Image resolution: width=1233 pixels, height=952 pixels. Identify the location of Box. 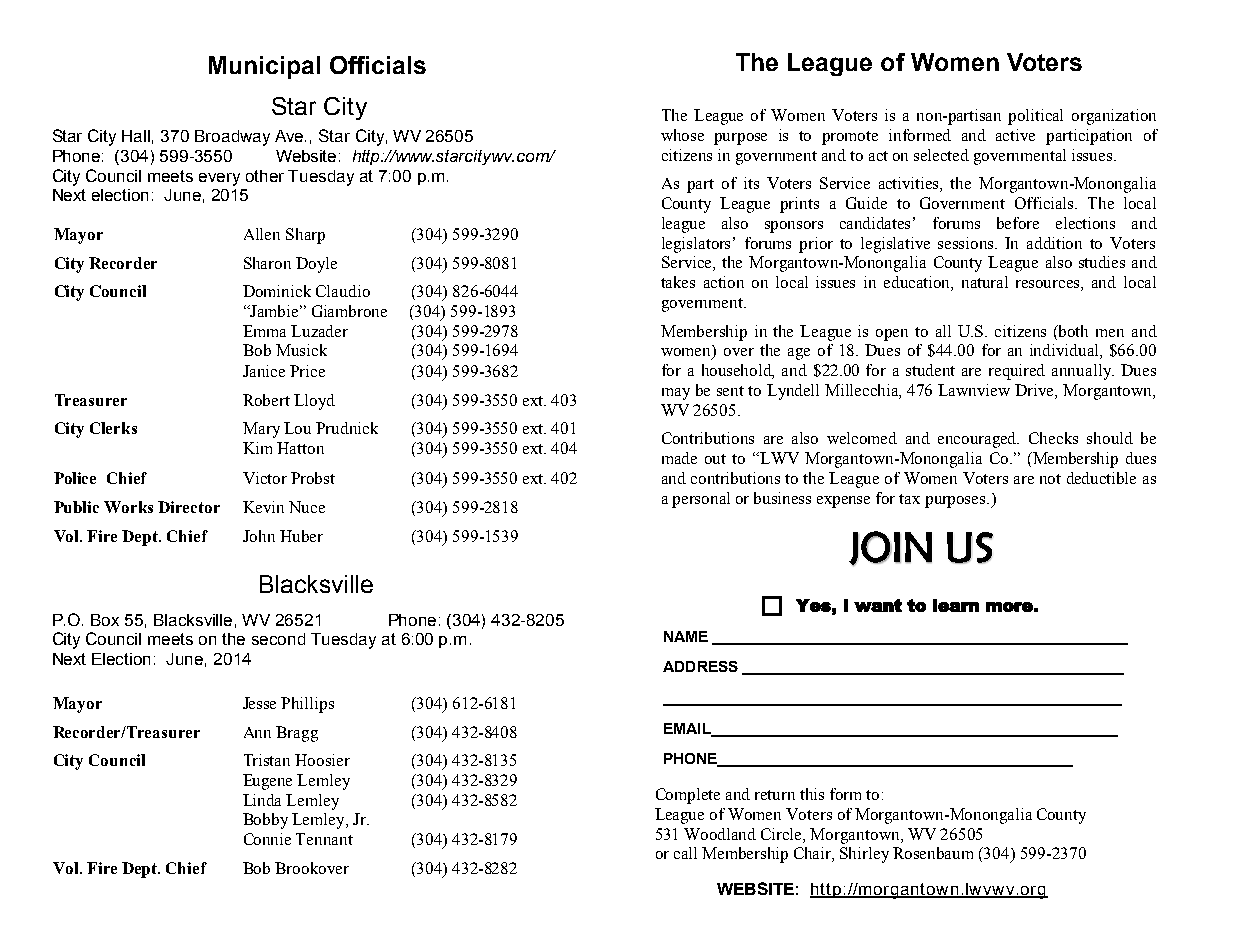
(105, 620).
